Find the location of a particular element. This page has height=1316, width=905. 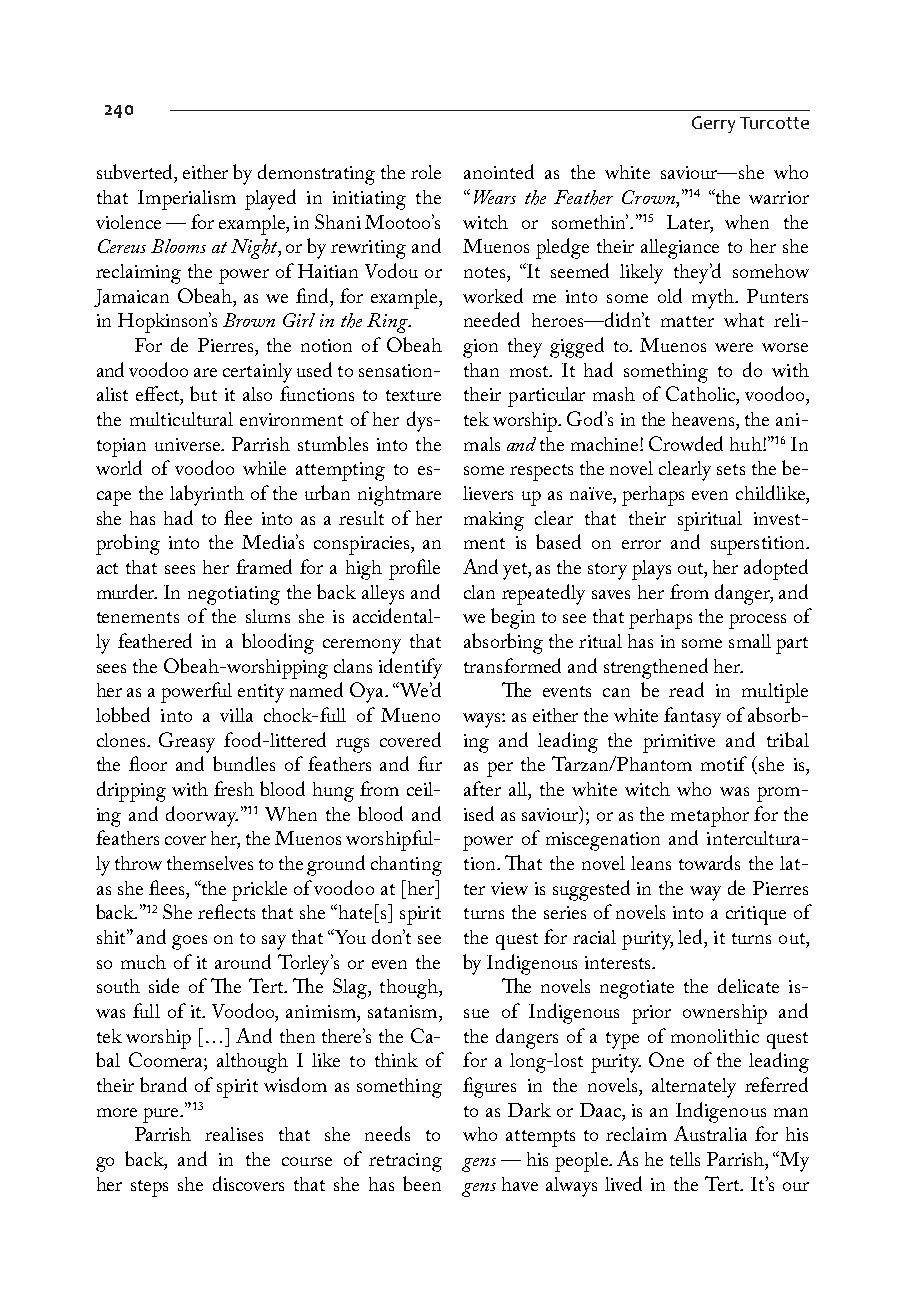

small is located at coordinates (750, 641).
